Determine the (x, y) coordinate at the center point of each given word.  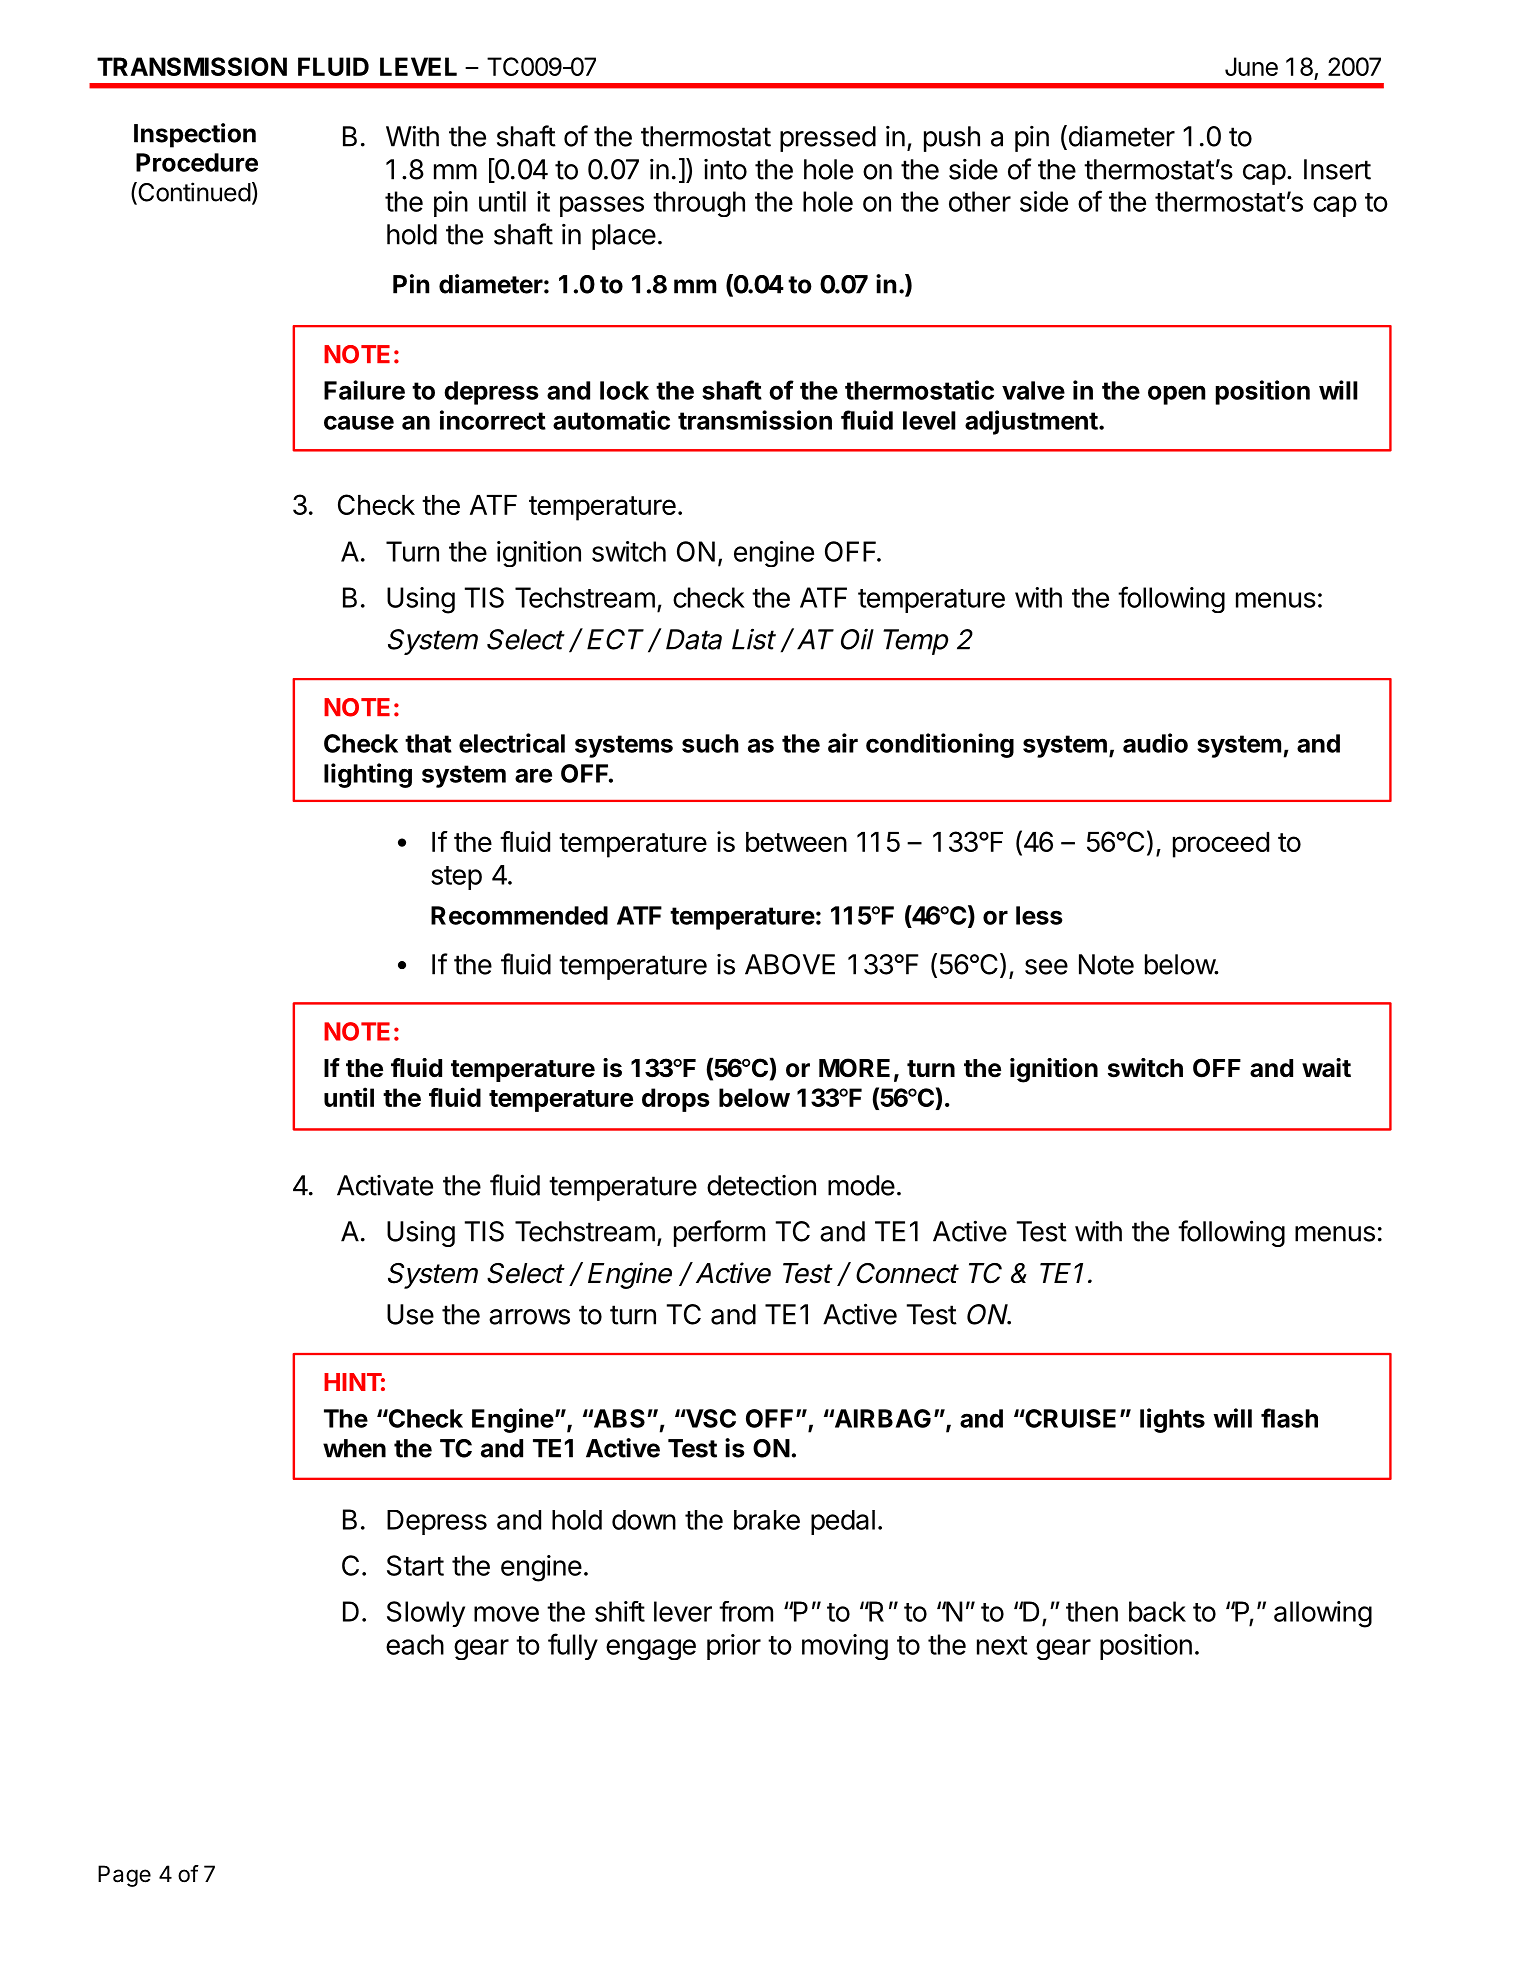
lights (1172, 1420)
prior (734, 1647)
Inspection (195, 135)
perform (719, 1233)
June (1251, 66)
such (710, 743)
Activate (385, 1185)
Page (124, 1876)
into (725, 169)
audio (1155, 743)
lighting (368, 775)
